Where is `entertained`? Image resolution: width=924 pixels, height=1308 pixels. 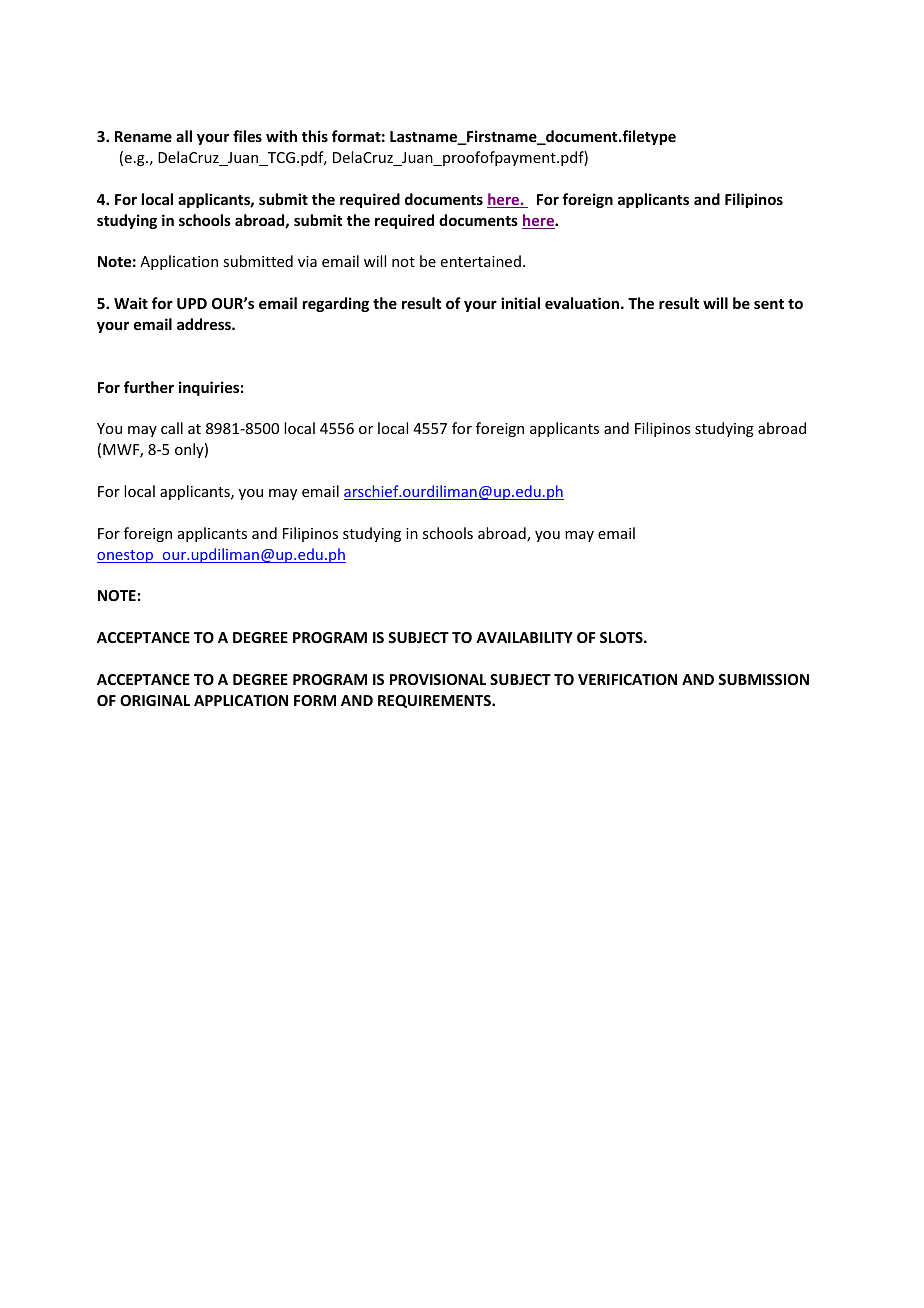
entertained is located at coordinates (481, 261).
